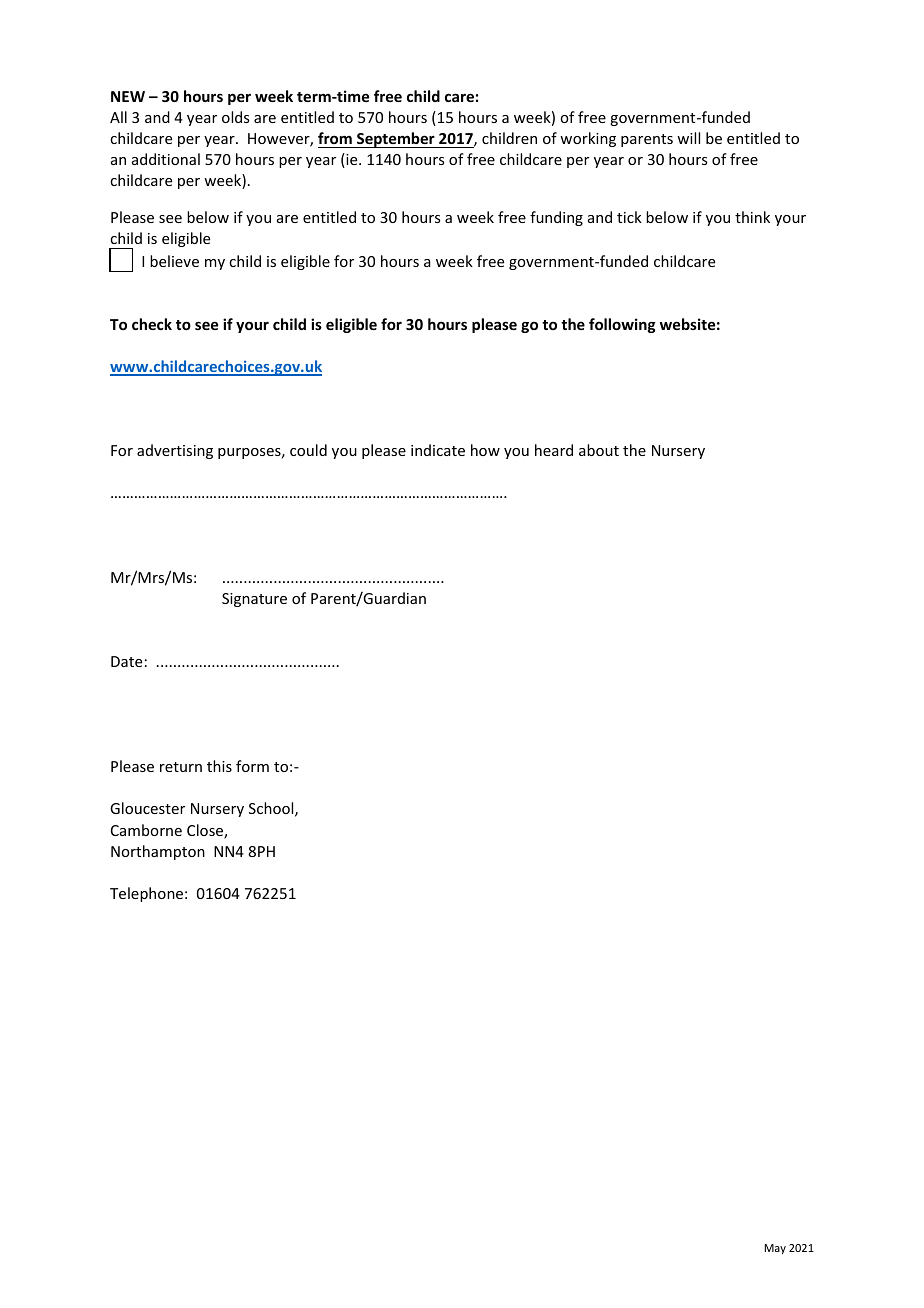 This screenshot has height=1308, width=924. I want to click on this, so click(219, 766).
